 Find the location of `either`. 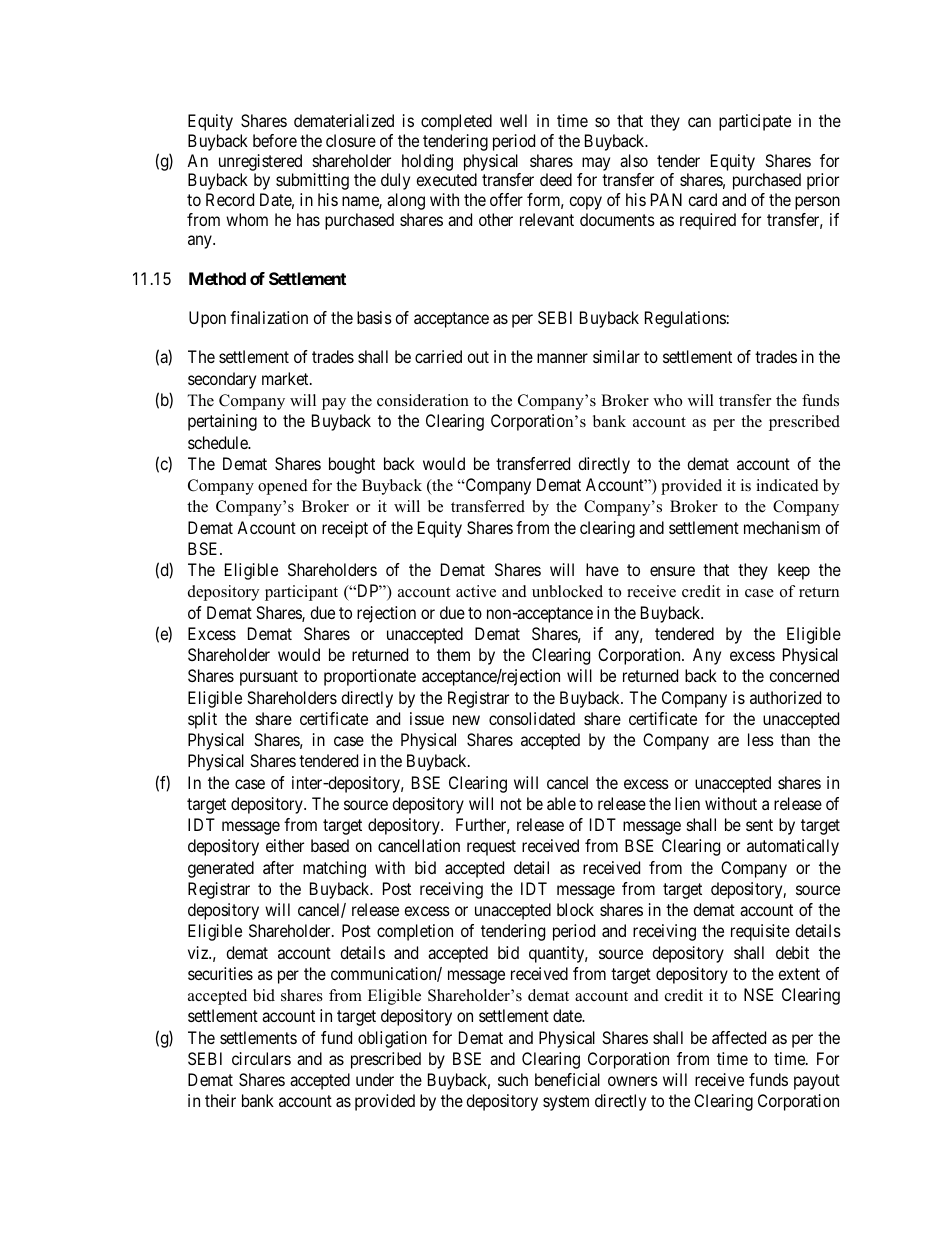

either is located at coordinates (285, 845).
